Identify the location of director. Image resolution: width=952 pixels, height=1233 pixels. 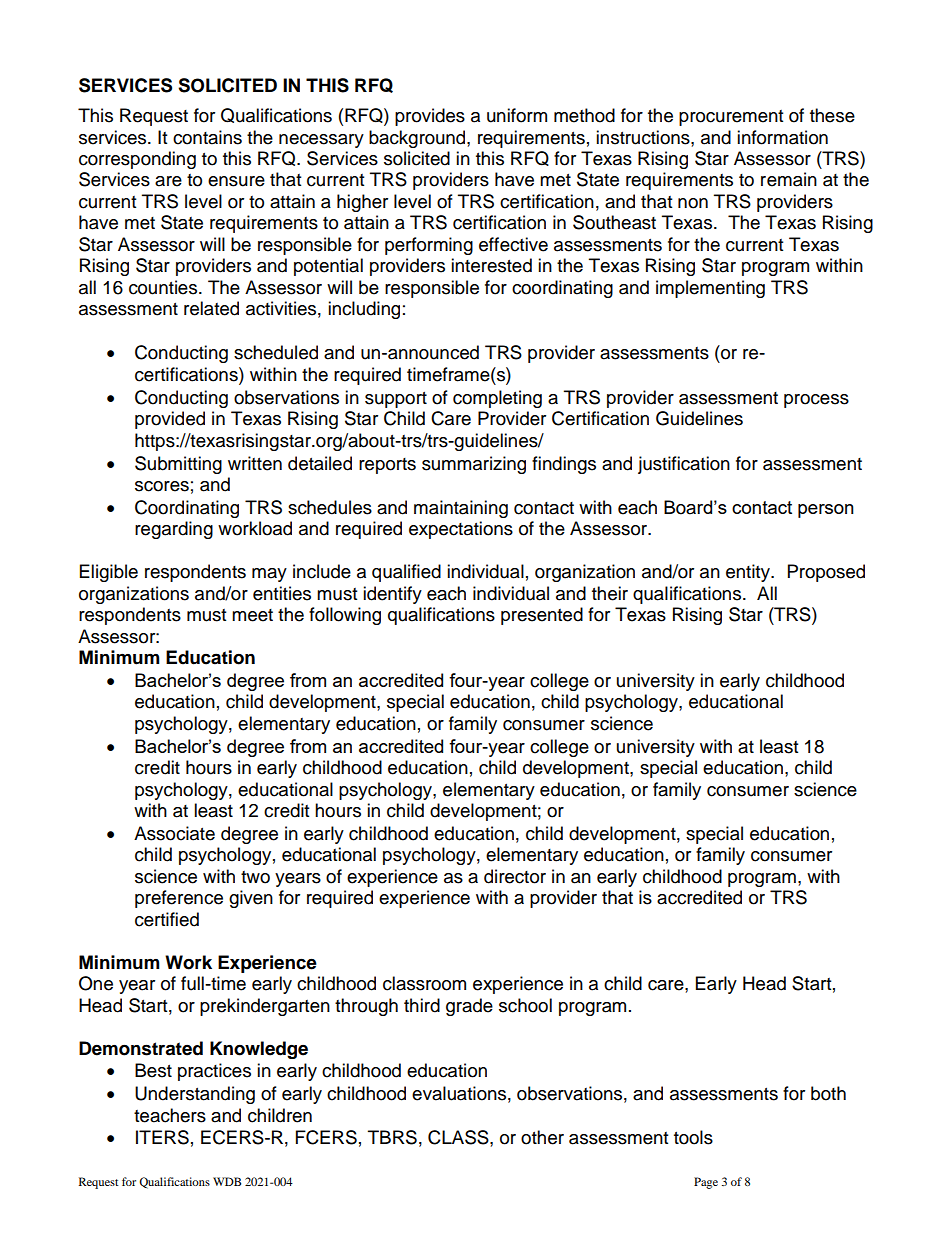
(515, 876).
